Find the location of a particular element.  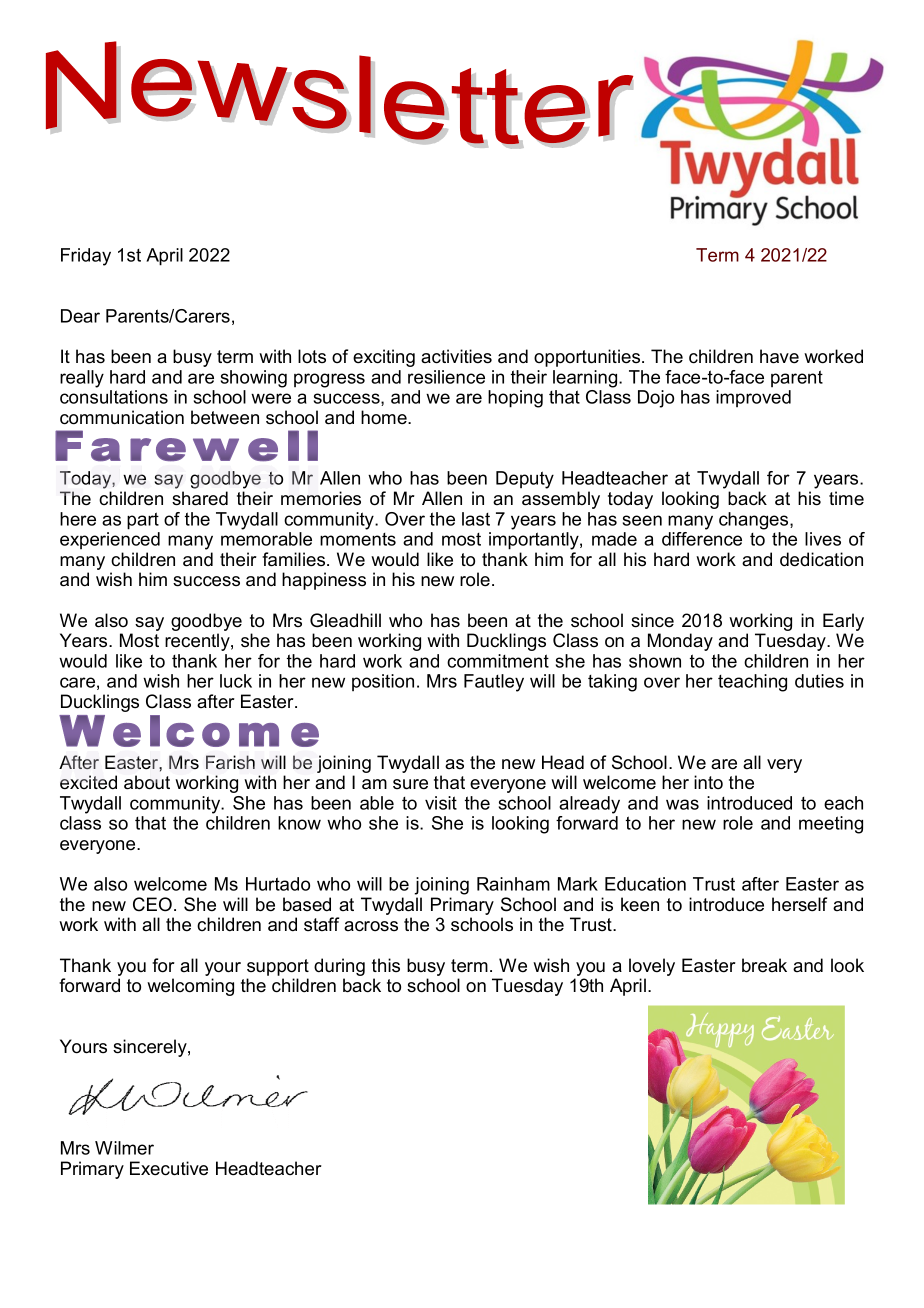

Deputy is located at coordinates (525, 480).
